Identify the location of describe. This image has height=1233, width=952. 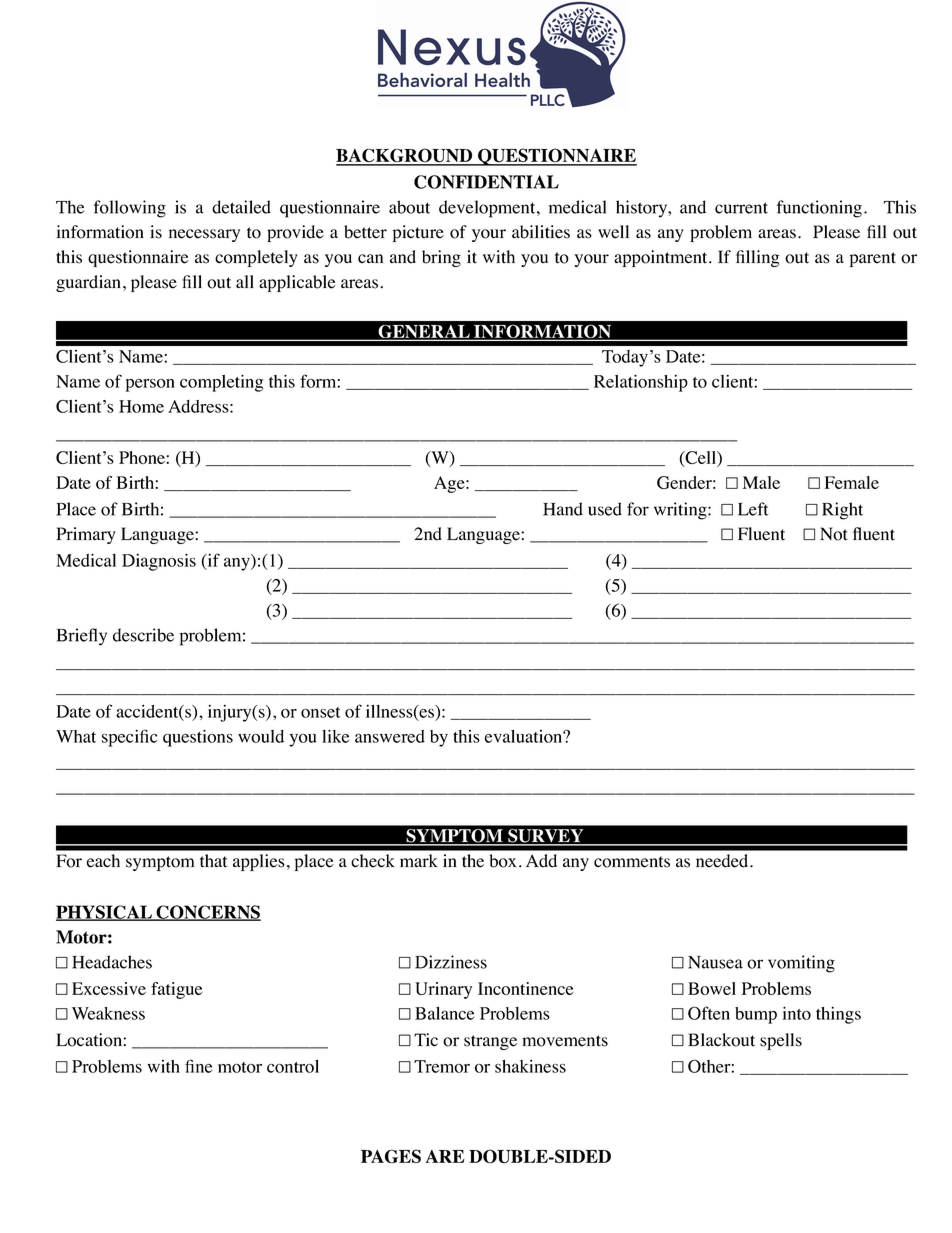
(143, 635).
